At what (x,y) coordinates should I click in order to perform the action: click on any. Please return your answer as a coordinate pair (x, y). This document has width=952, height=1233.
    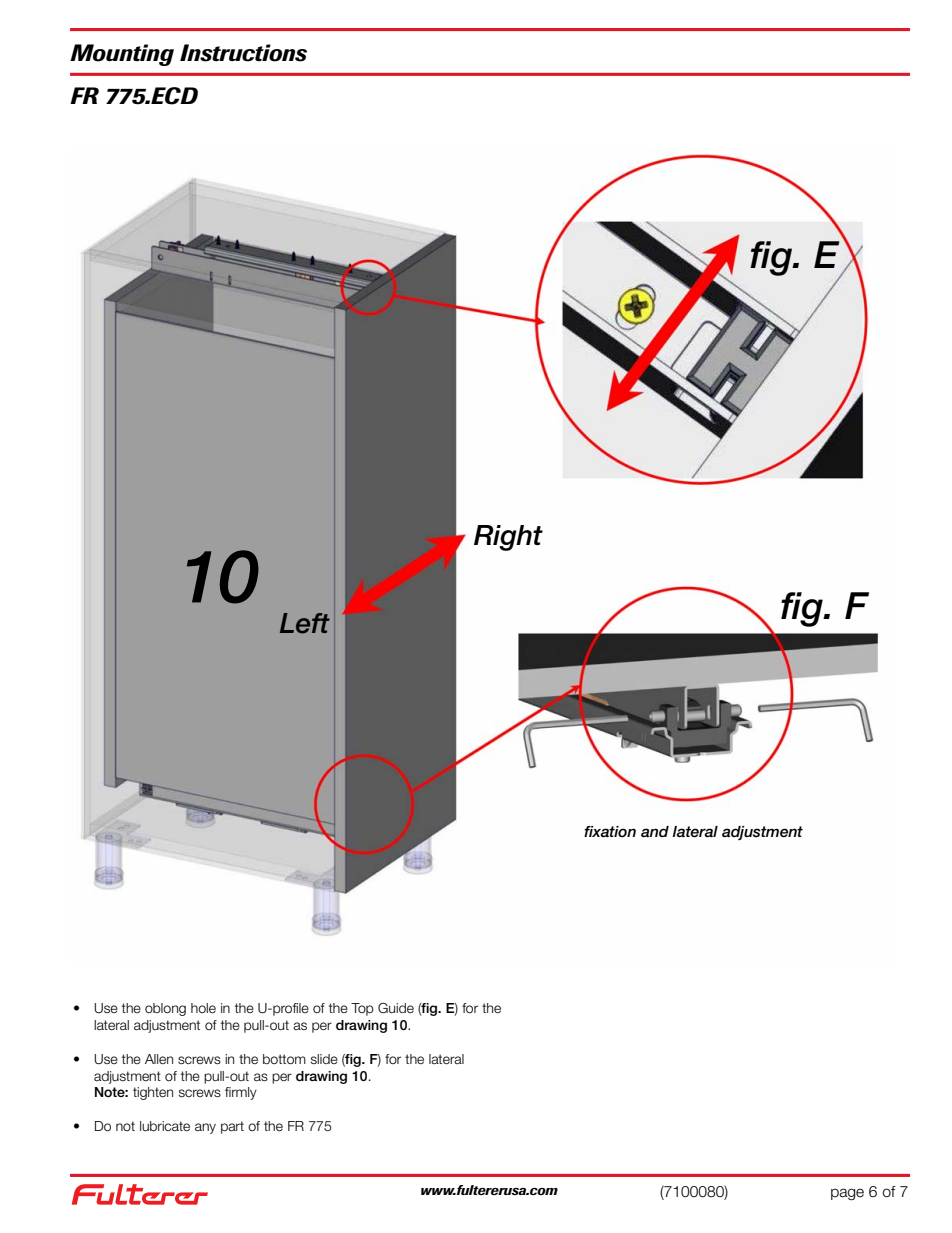
    Looking at the image, I should click on (205, 1128).
